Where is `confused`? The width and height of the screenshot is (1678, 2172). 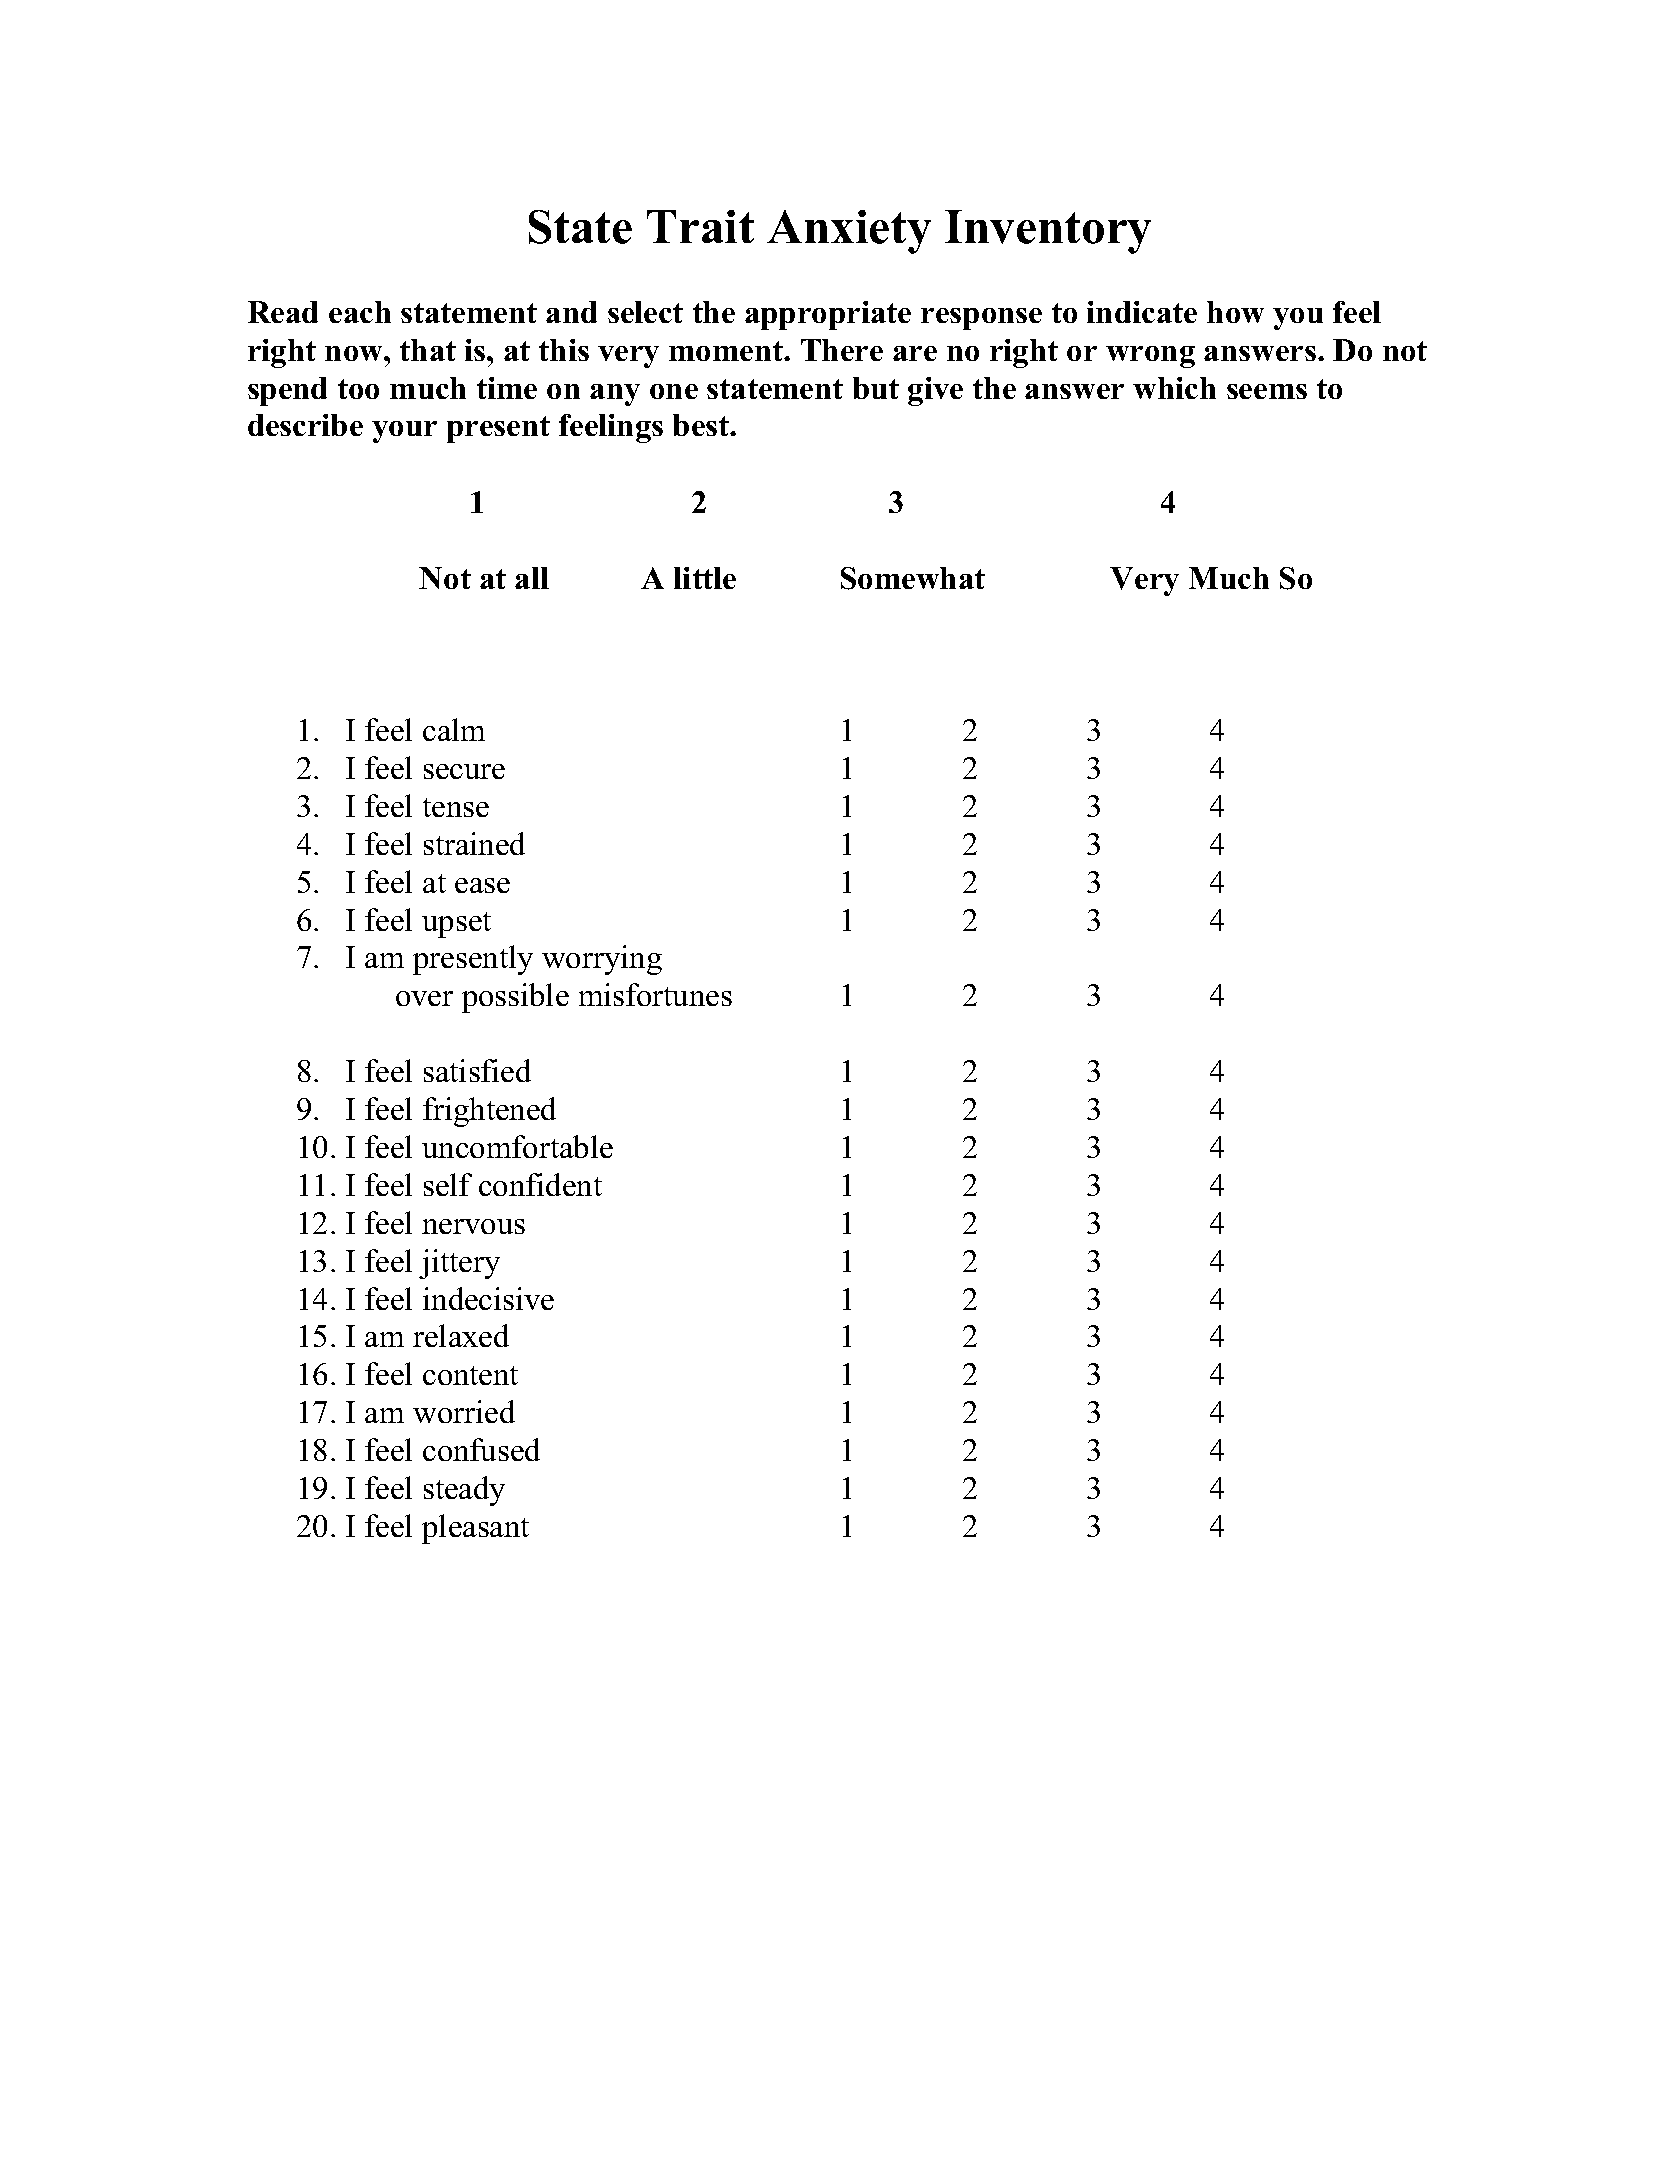 confused is located at coordinates (481, 1449).
